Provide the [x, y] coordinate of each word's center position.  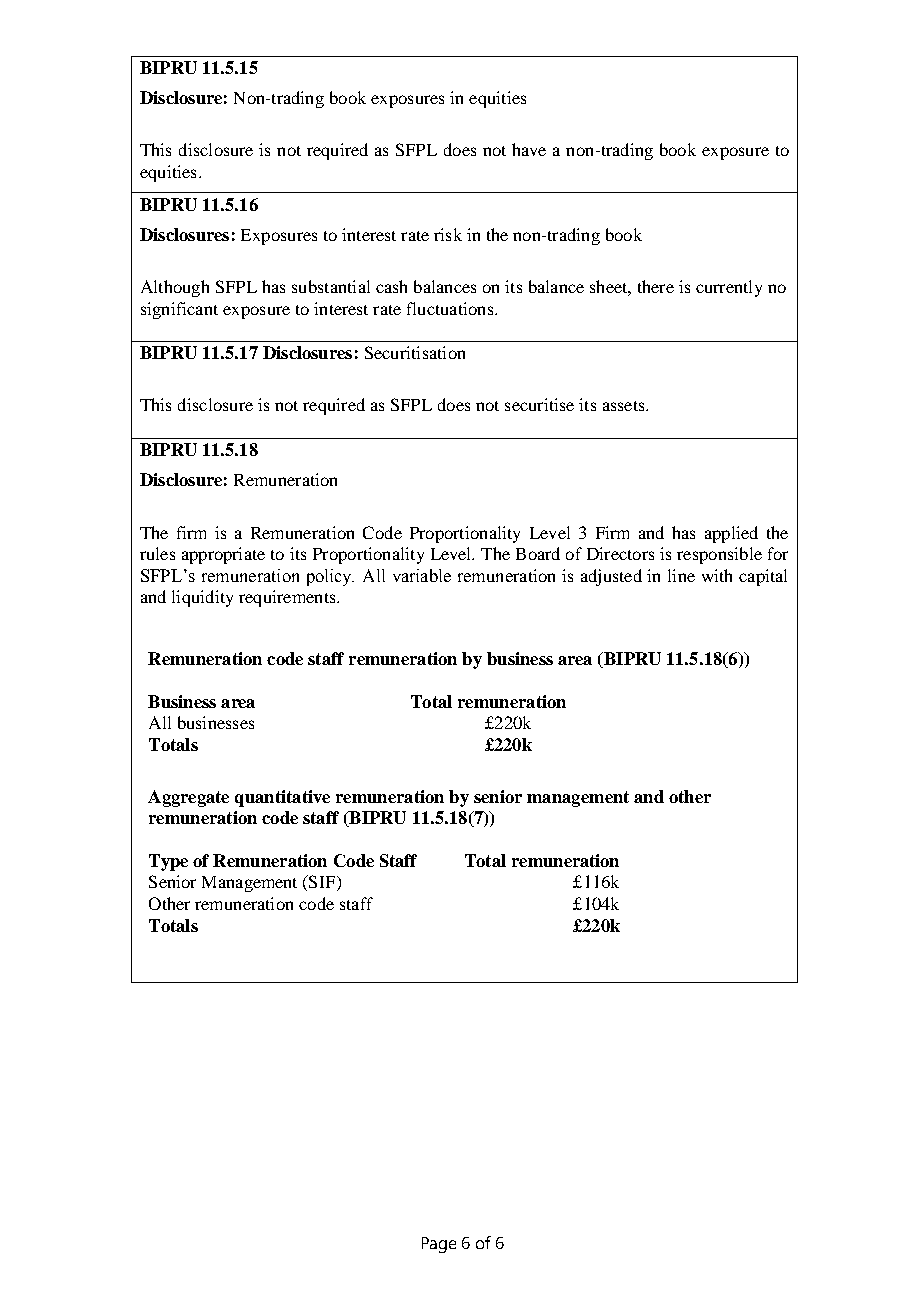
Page [439, 1245]
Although [175, 288]
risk [448, 234]
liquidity [202, 598]
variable [422, 575]
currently [729, 288]
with [717, 575]
